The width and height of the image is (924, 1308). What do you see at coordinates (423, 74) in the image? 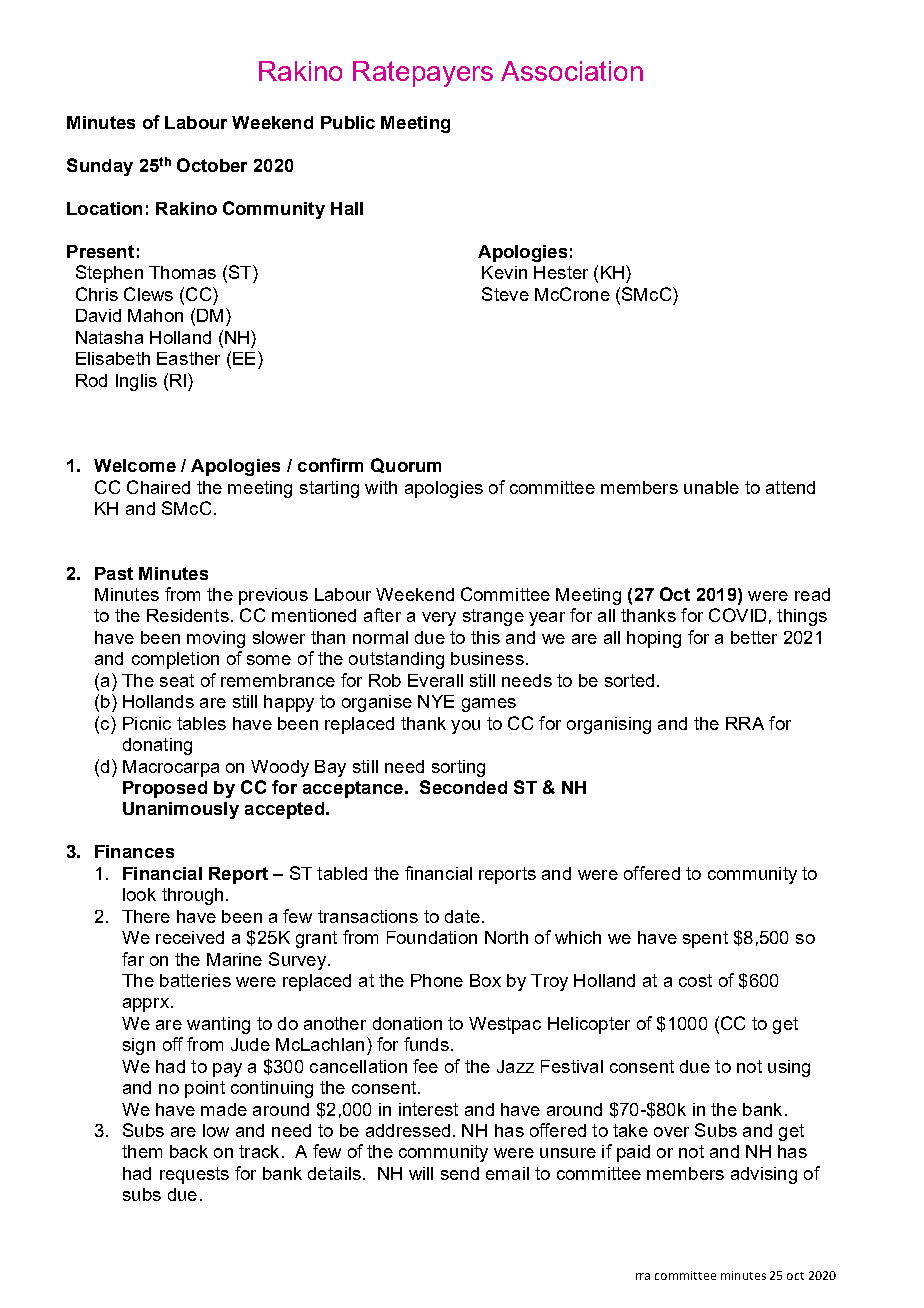
I see `Ratepayers` at bounding box center [423, 74].
